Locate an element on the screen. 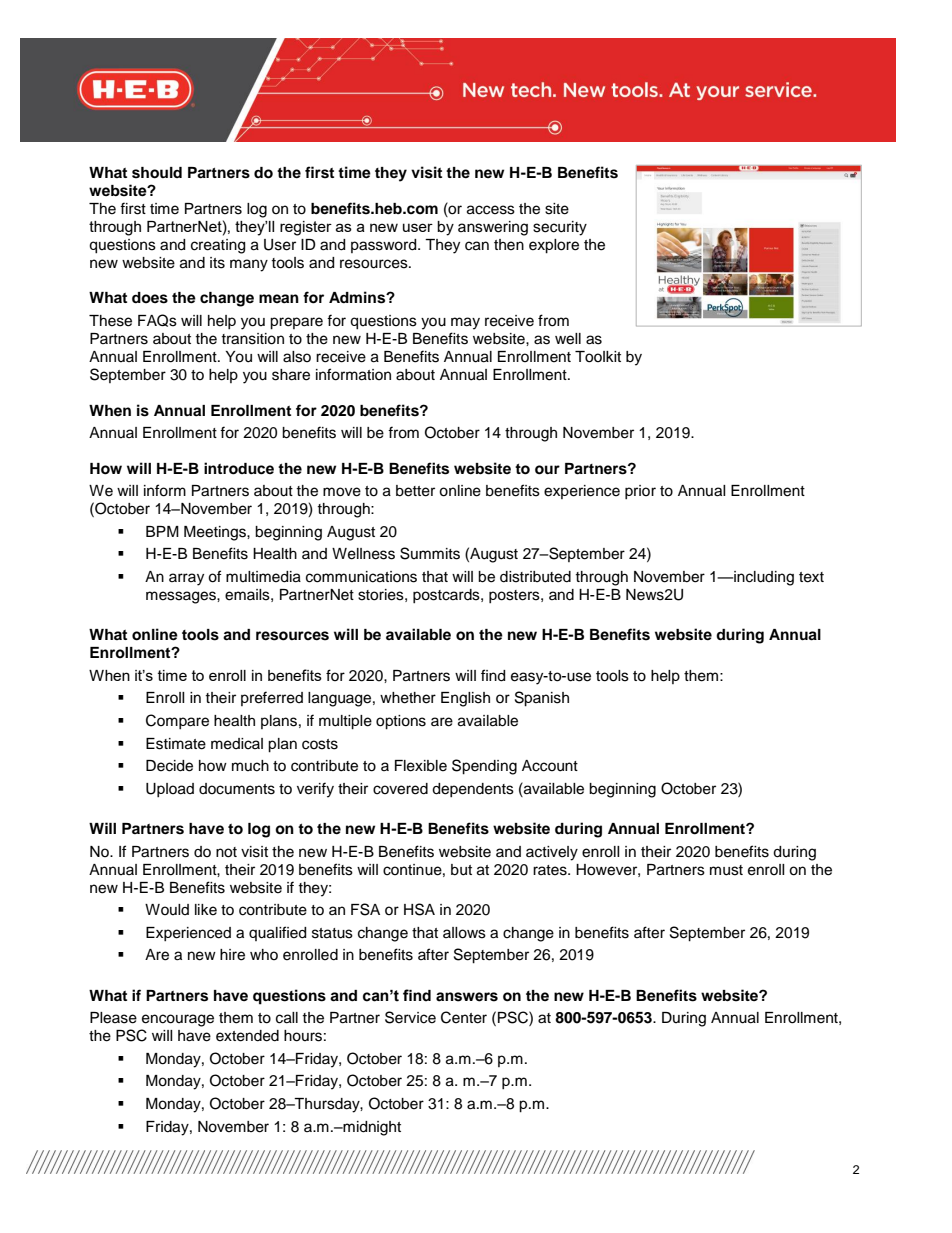  Estimate is located at coordinates (176, 744).
